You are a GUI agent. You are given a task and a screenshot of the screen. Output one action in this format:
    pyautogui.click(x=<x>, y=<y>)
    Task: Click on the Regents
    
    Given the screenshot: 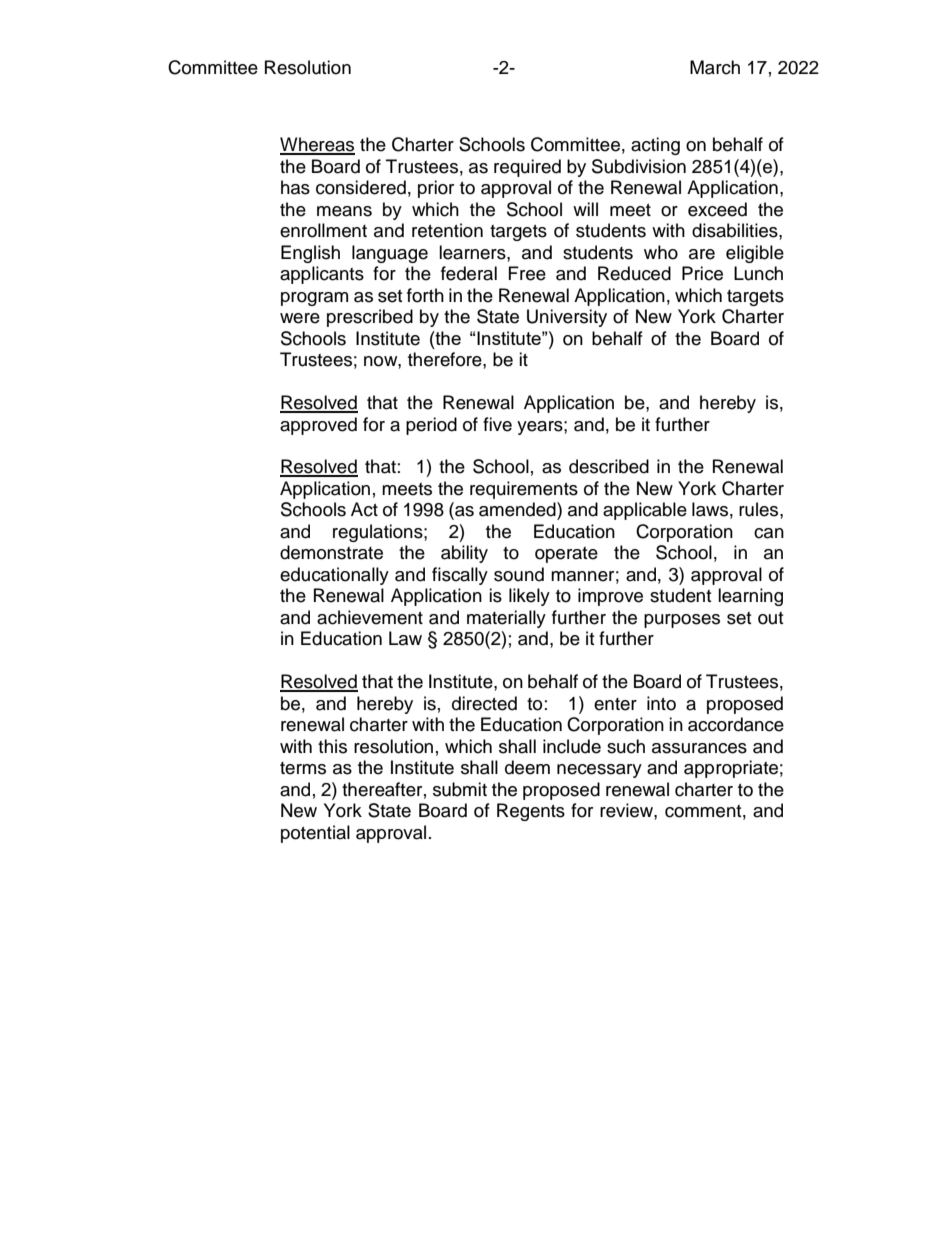 What is the action you would take?
    pyautogui.click(x=531, y=812)
